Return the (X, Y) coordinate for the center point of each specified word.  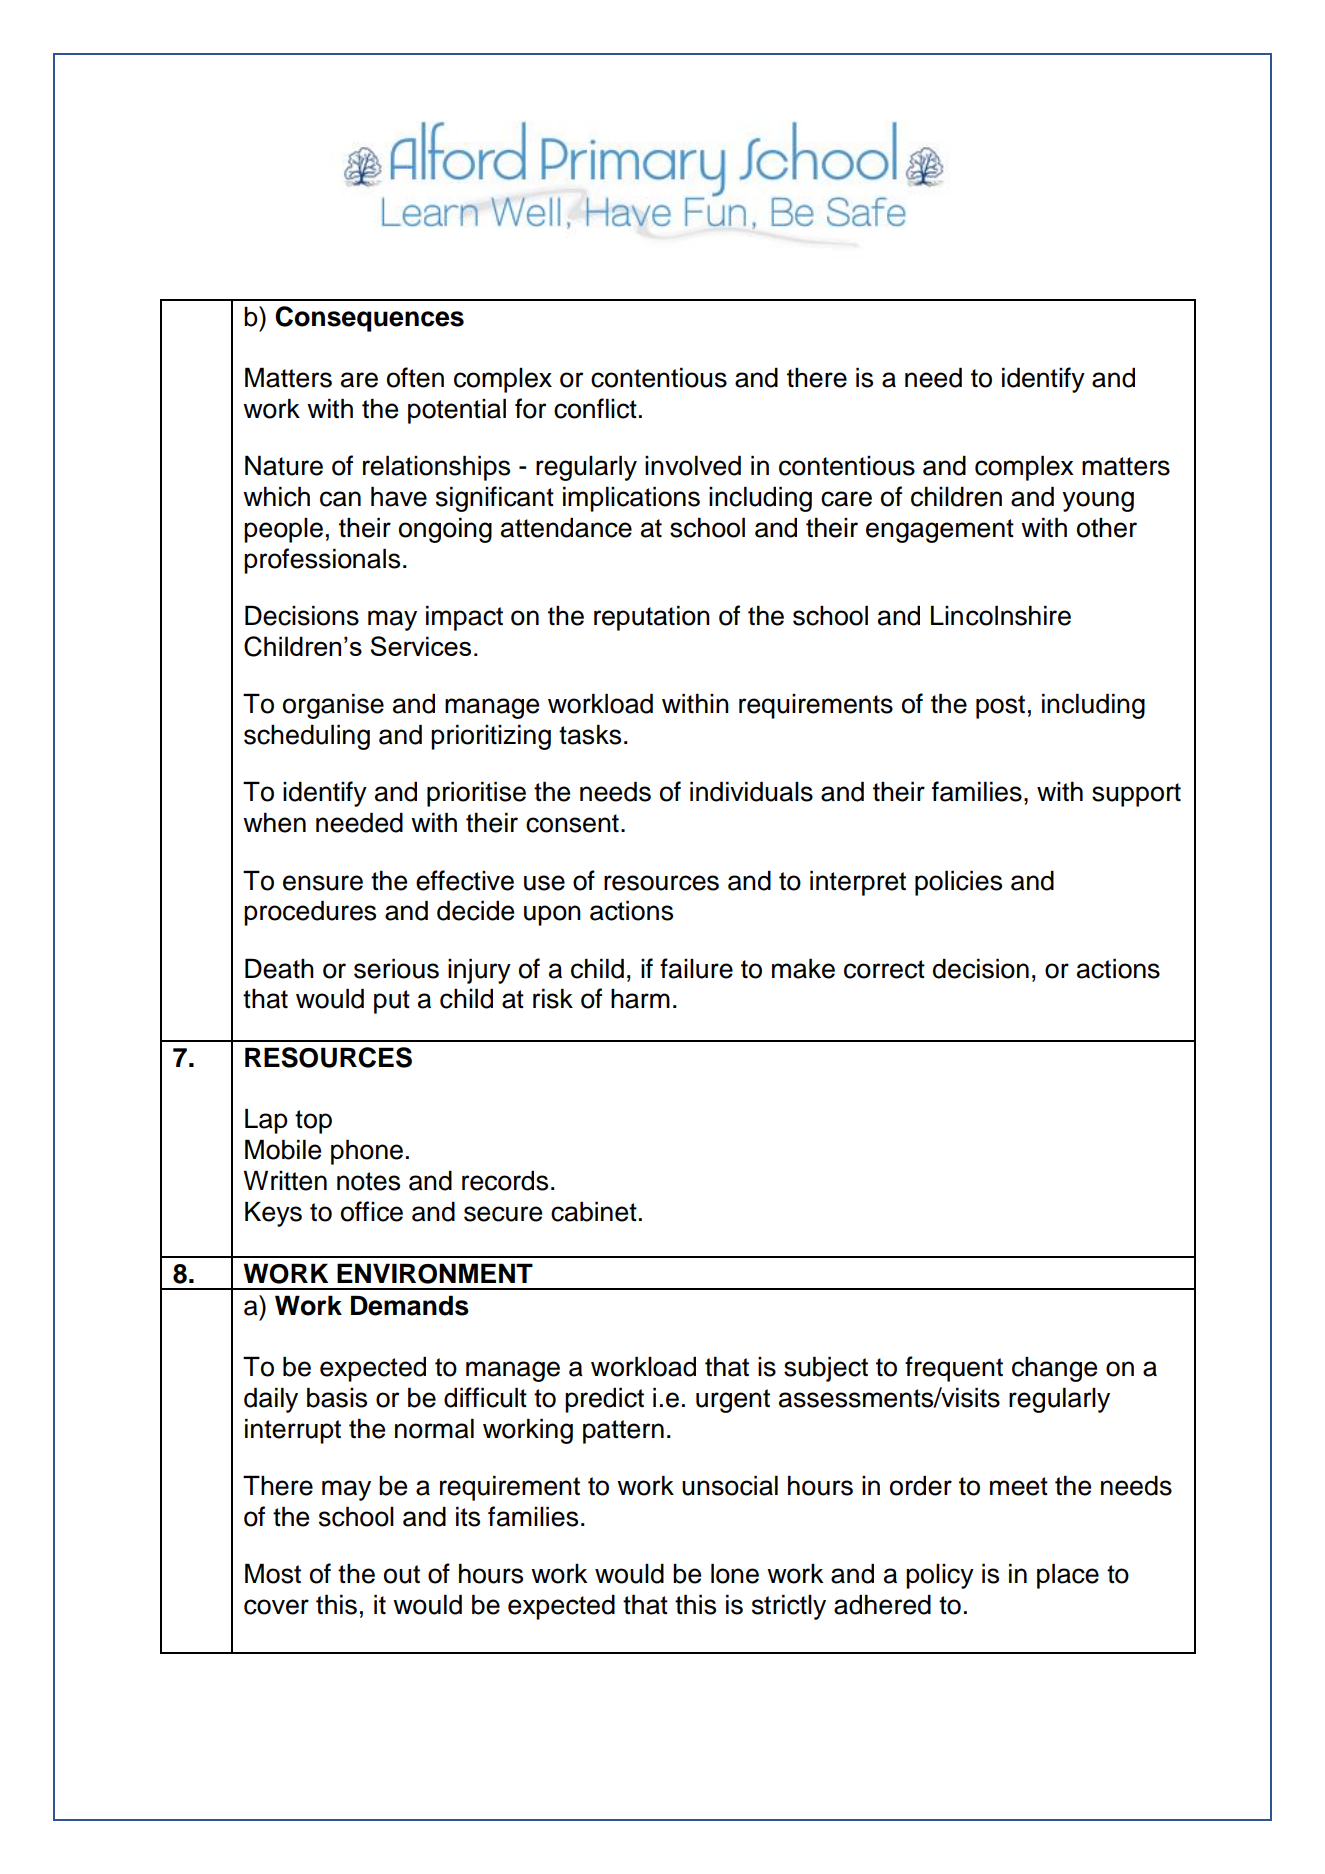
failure (696, 968)
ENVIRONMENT (435, 1273)
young (1098, 501)
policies (958, 883)
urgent (733, 1401)
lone (735, 1573)
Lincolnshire (1001, 615)
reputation (652, 618)
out (402, 1574)
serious (396, 968)
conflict (595, 408)
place (1068, 1576)
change (1054, 1369)
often (415, 377)
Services (421, 646)
